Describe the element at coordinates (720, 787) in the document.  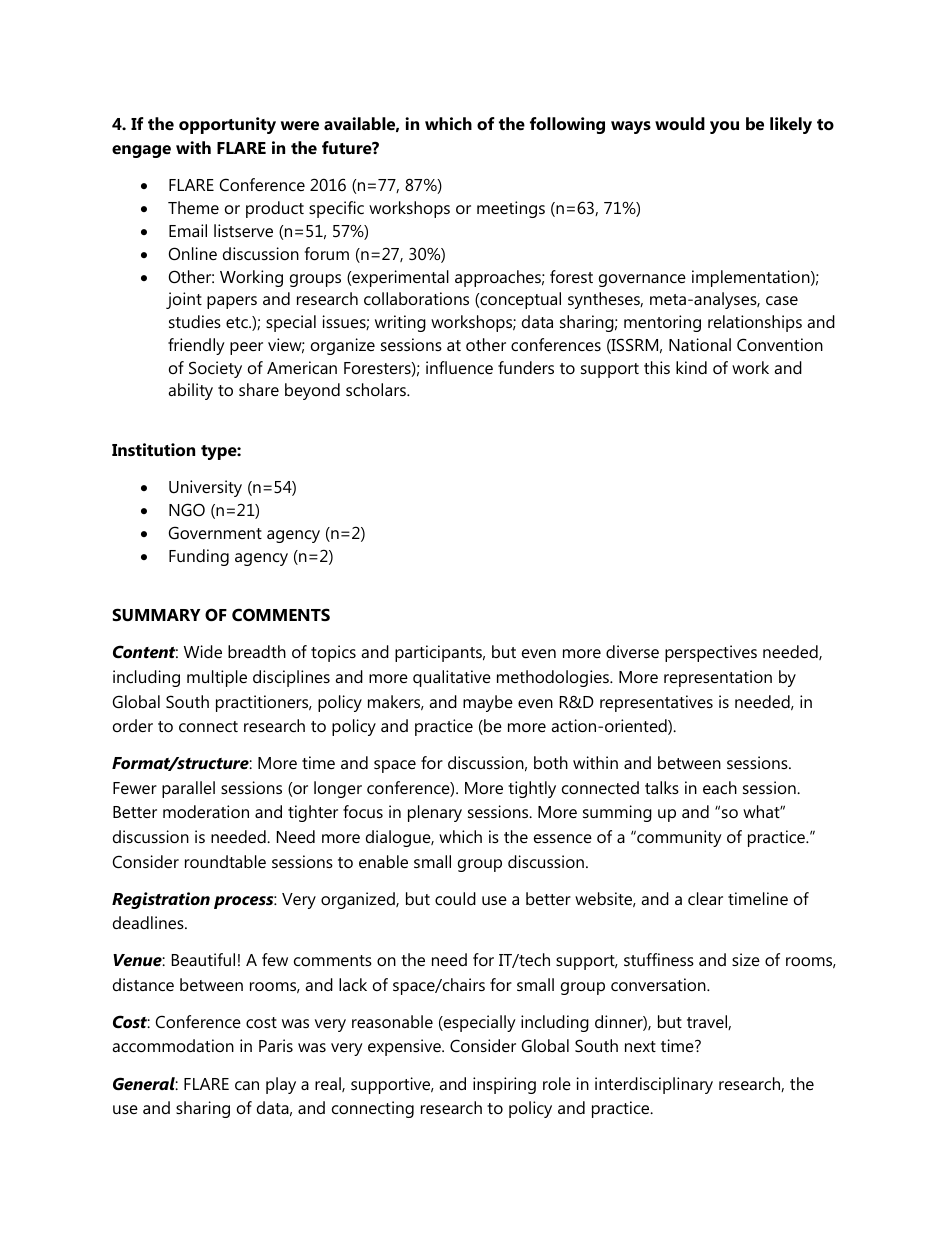
I see `each` at that location.
